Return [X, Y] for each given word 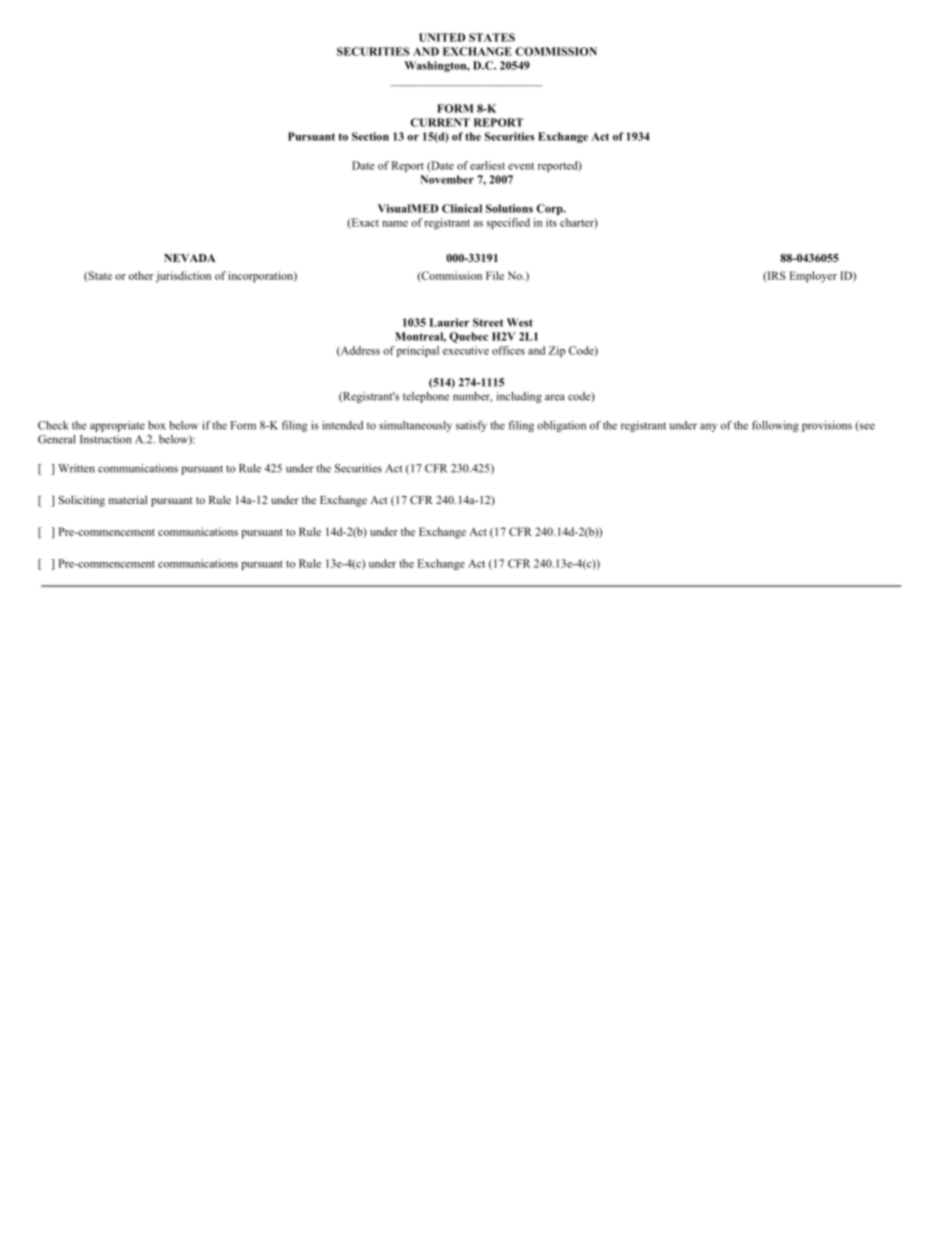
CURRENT [440, 122]
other [141, 275]
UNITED [442, 37]
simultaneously [415, 426]
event [521, 166]
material [128, 499]
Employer [813, 277]
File [495, 275]
